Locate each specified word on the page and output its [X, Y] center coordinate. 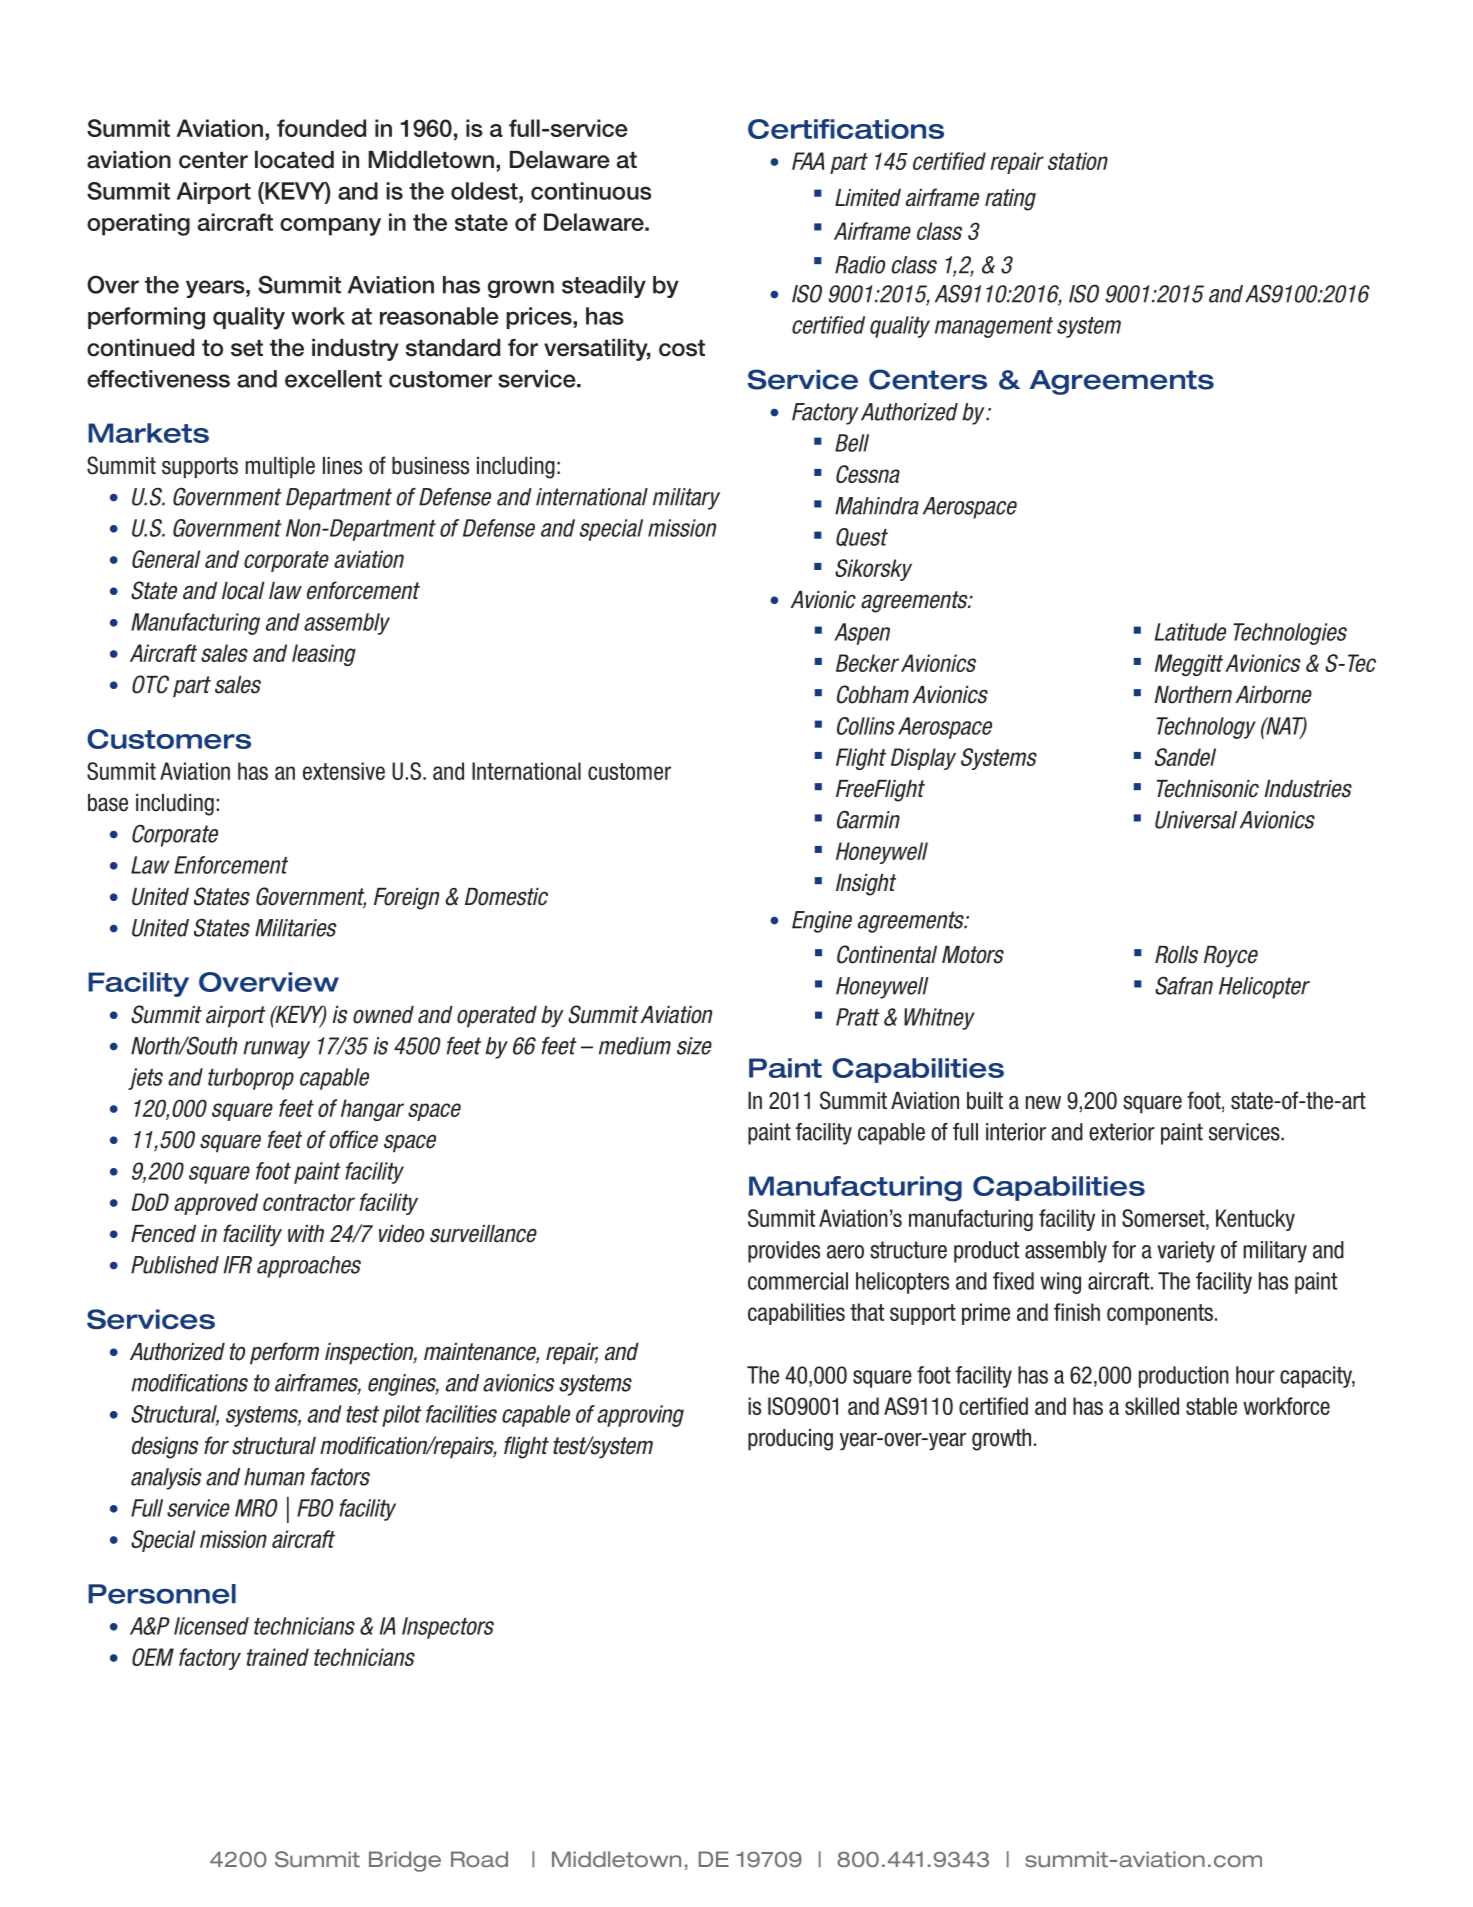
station [1078, 161]
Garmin [868, 819]
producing [790, 1440]
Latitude [1190, 632]
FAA [808, 161]
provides [784, 1252]
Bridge [405, 1861]
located [294, 160]
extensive [344, 771]
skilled [1152, 1406]
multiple [280, 468]
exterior [1122, 1132]
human [274, 1477]
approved [216, 1204]
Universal [1196, 820]
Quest [862, 537]
